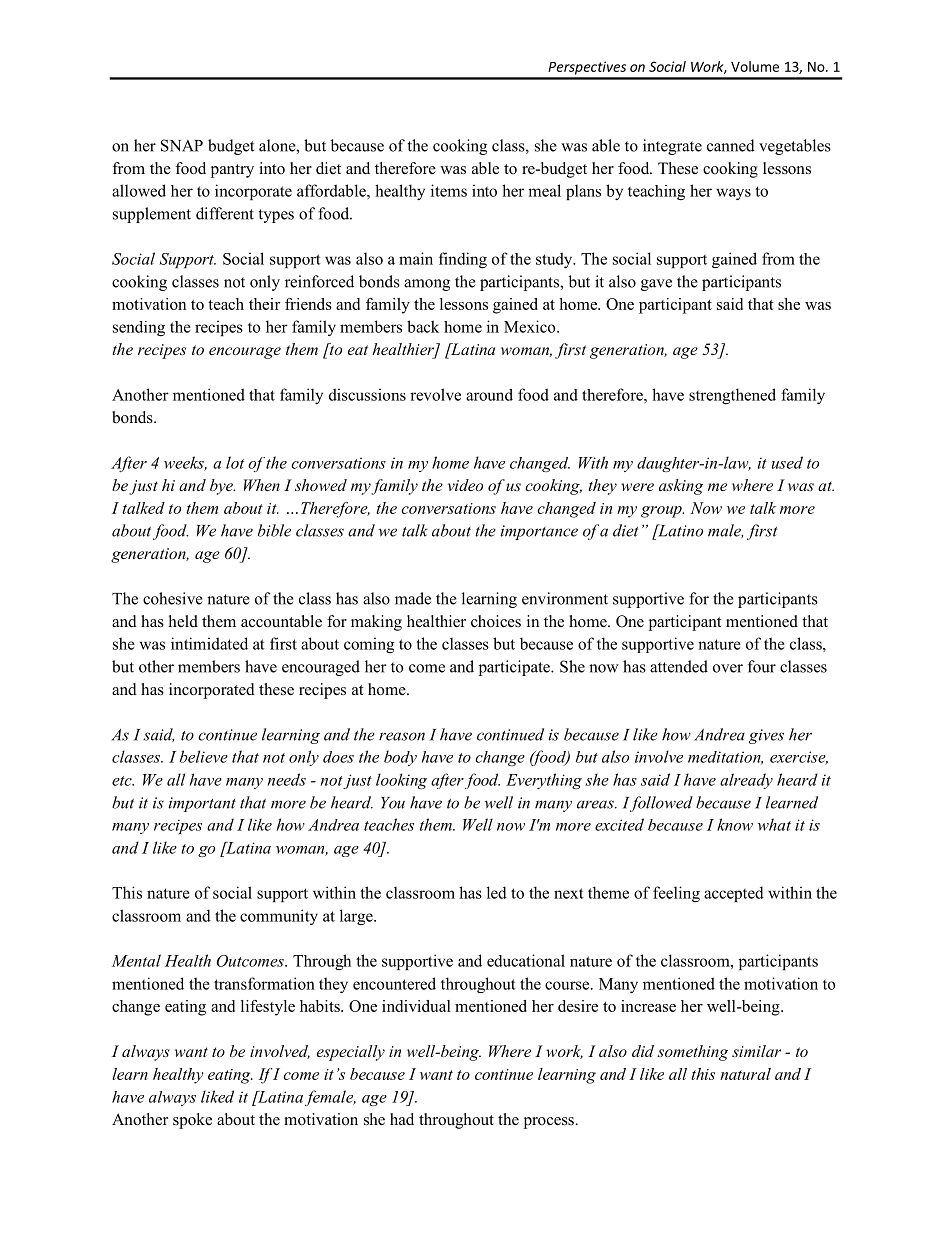 The image size is (952, 1233). Describe the element at coordinates (449, 190) in the document. I see `items` at that location.
